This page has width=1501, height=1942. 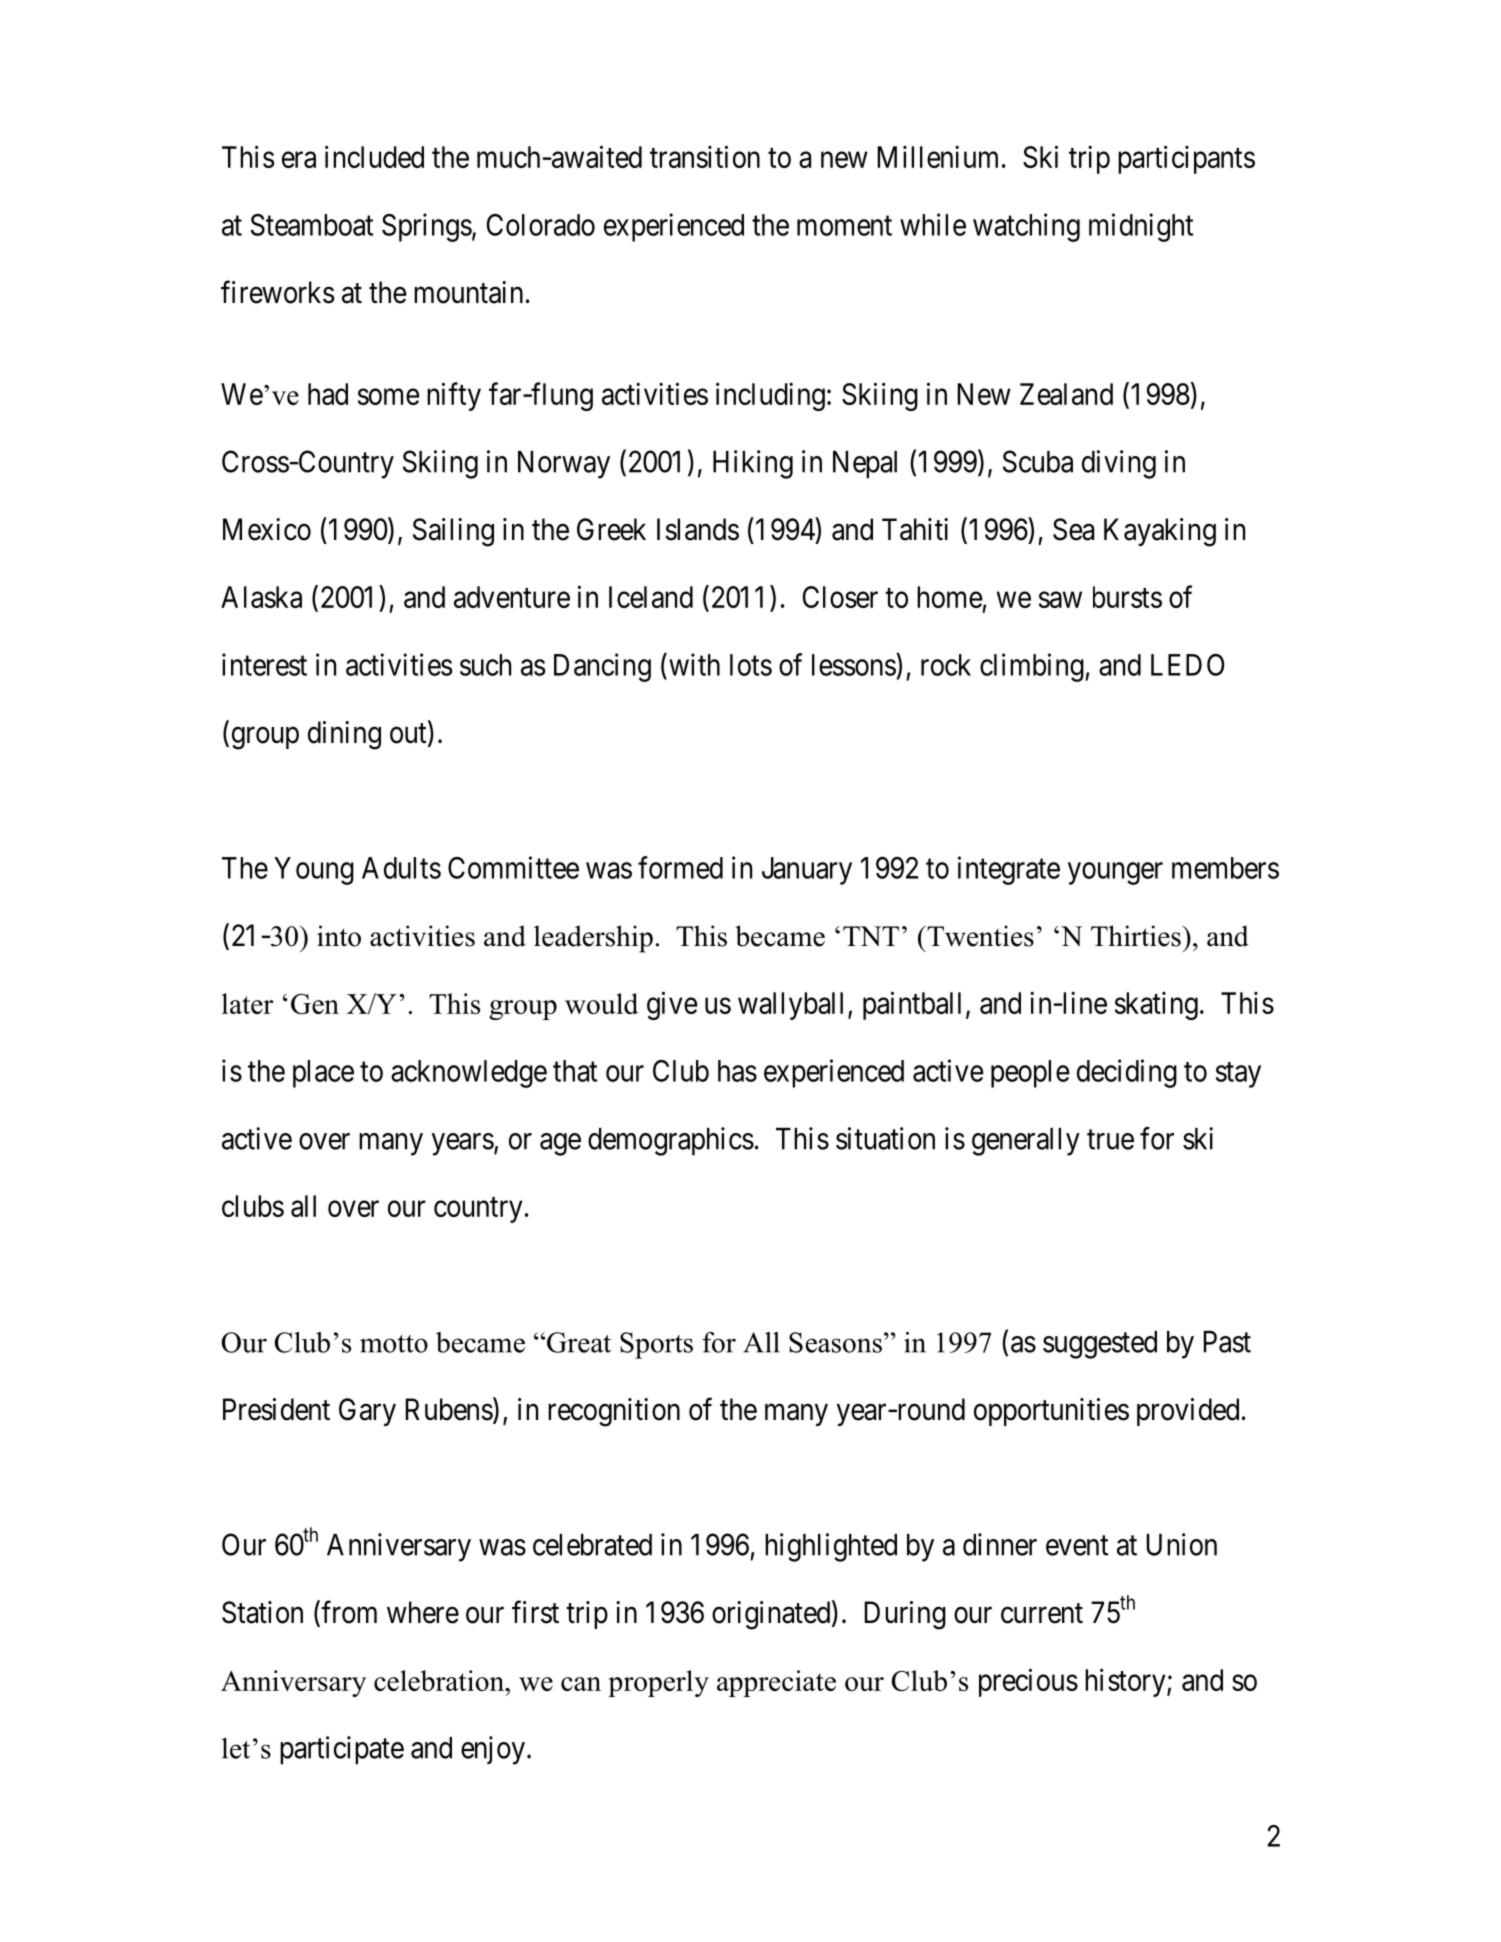 I want to click on participate, so click(x=342, y=1750).
